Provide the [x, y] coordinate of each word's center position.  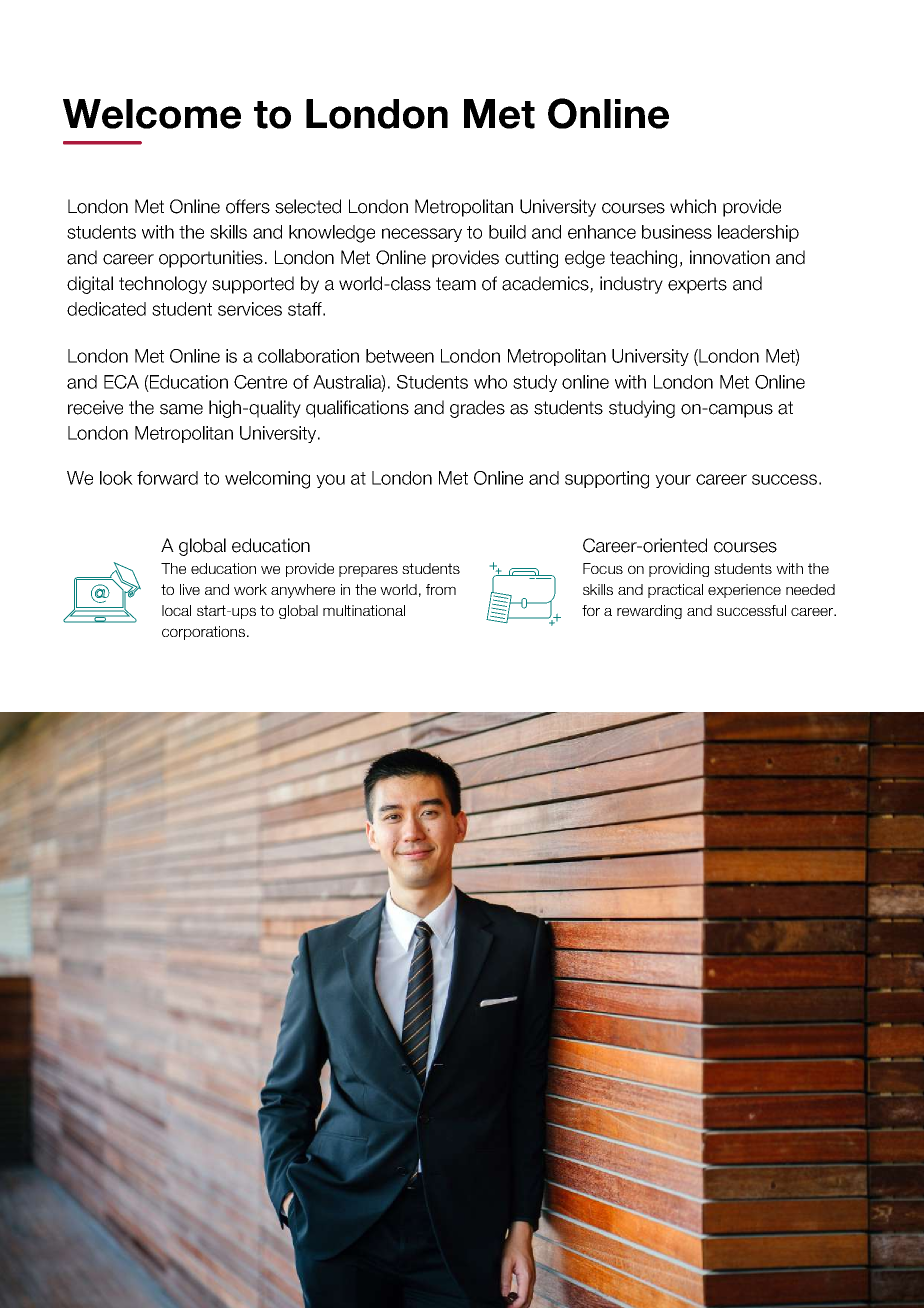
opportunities [211, 259]
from [441, 589]
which [693, 206]
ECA [121, 382]
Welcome [152, 114]
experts [697, 285]
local [176, 610]
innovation [730, 257]
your [673, 481]
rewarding [649, 612]
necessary [422, 235]
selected [308, 206]
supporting [607, 480]
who [490, 382]
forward [167, 478]
